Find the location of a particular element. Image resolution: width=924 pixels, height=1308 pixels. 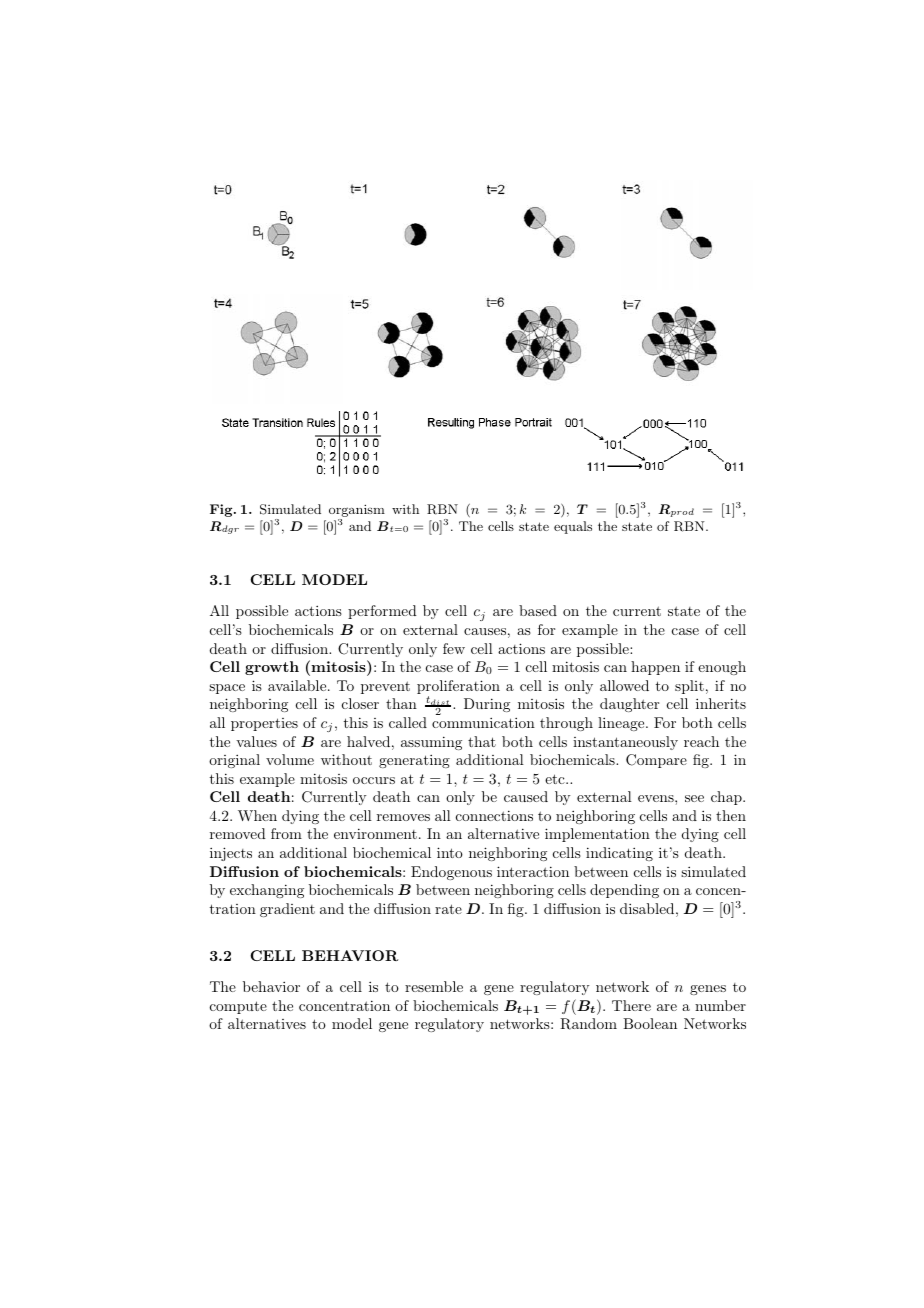

equals is located at coordinates (573, 527).
